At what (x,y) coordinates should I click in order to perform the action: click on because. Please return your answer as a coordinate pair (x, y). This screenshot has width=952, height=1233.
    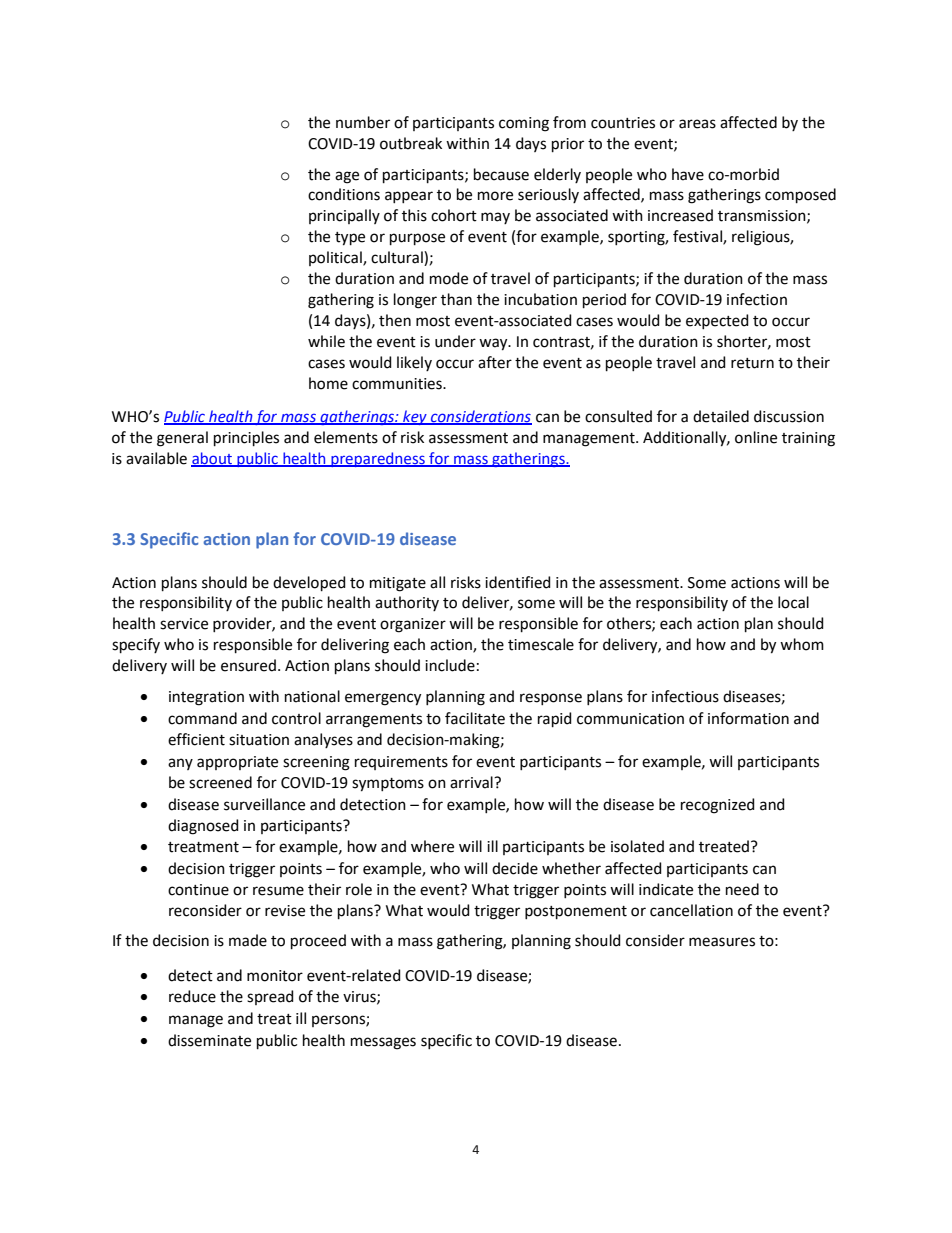
    Looking at the image, I should click on (501, 174).
